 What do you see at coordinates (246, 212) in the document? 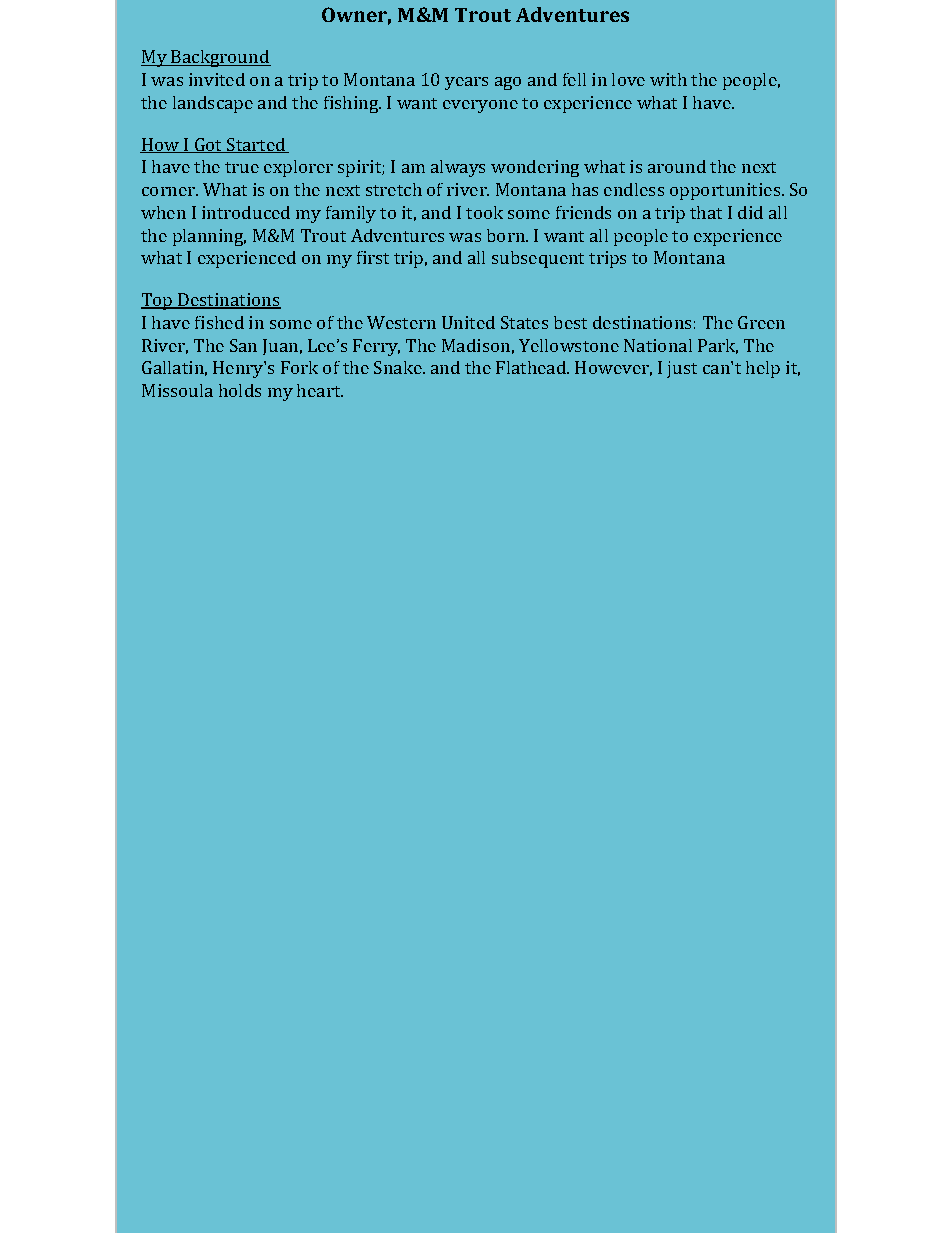
I see `introduced` at bounding box center [246, 212].
